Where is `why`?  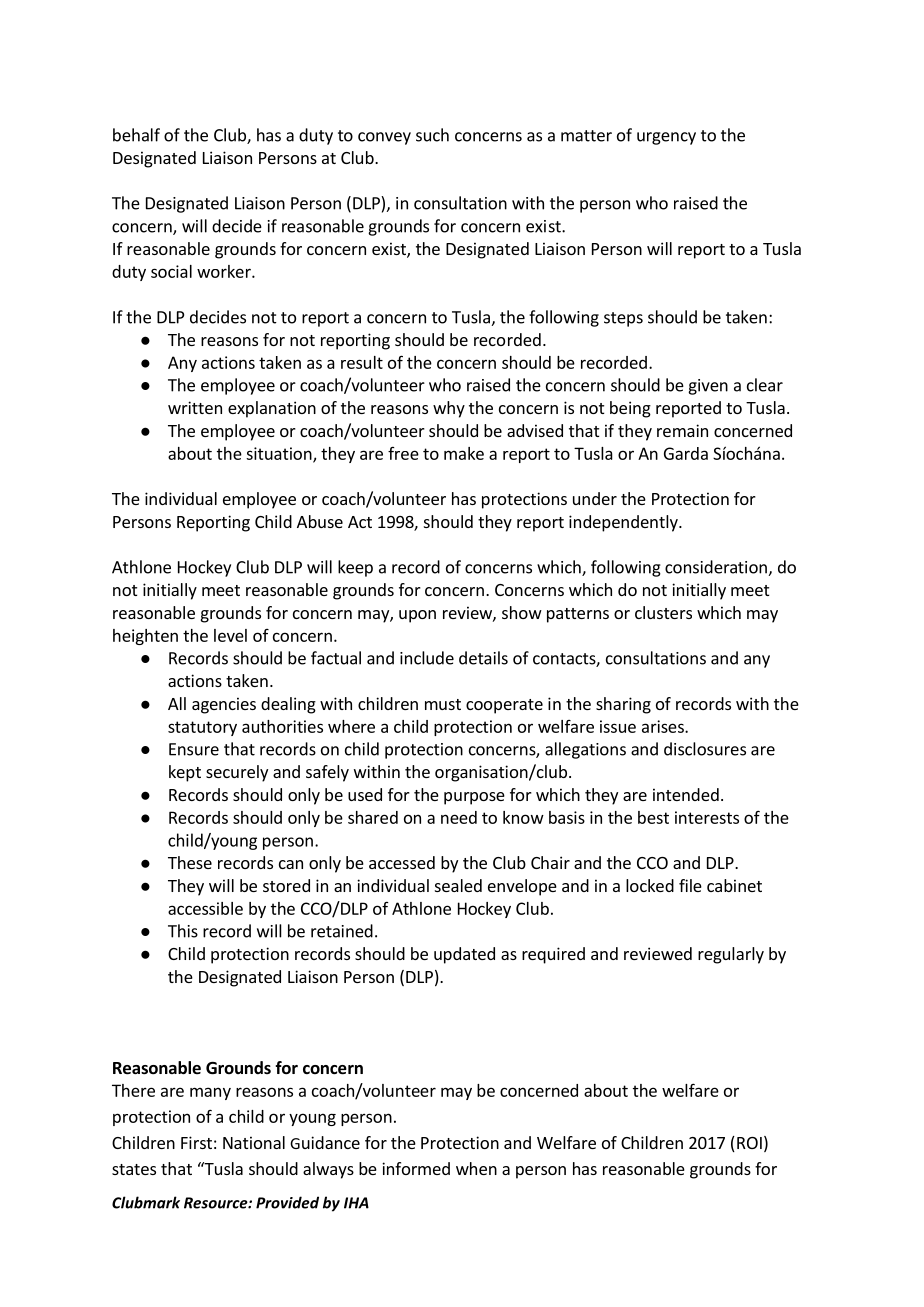
why is located at coordinates (449, 409).
